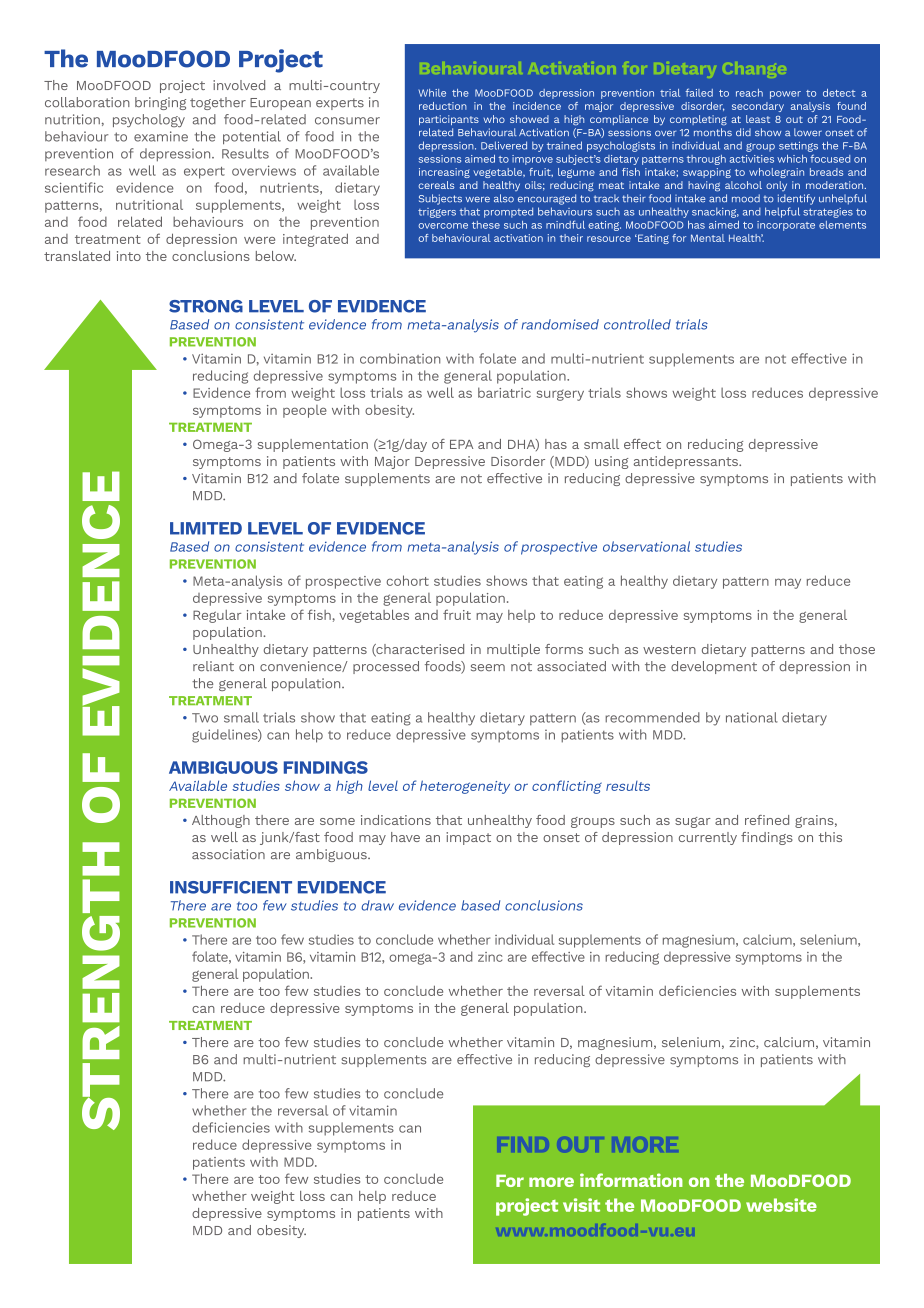 This document has height=1308, width=924. I want to click on participants, so click(449, 120).
